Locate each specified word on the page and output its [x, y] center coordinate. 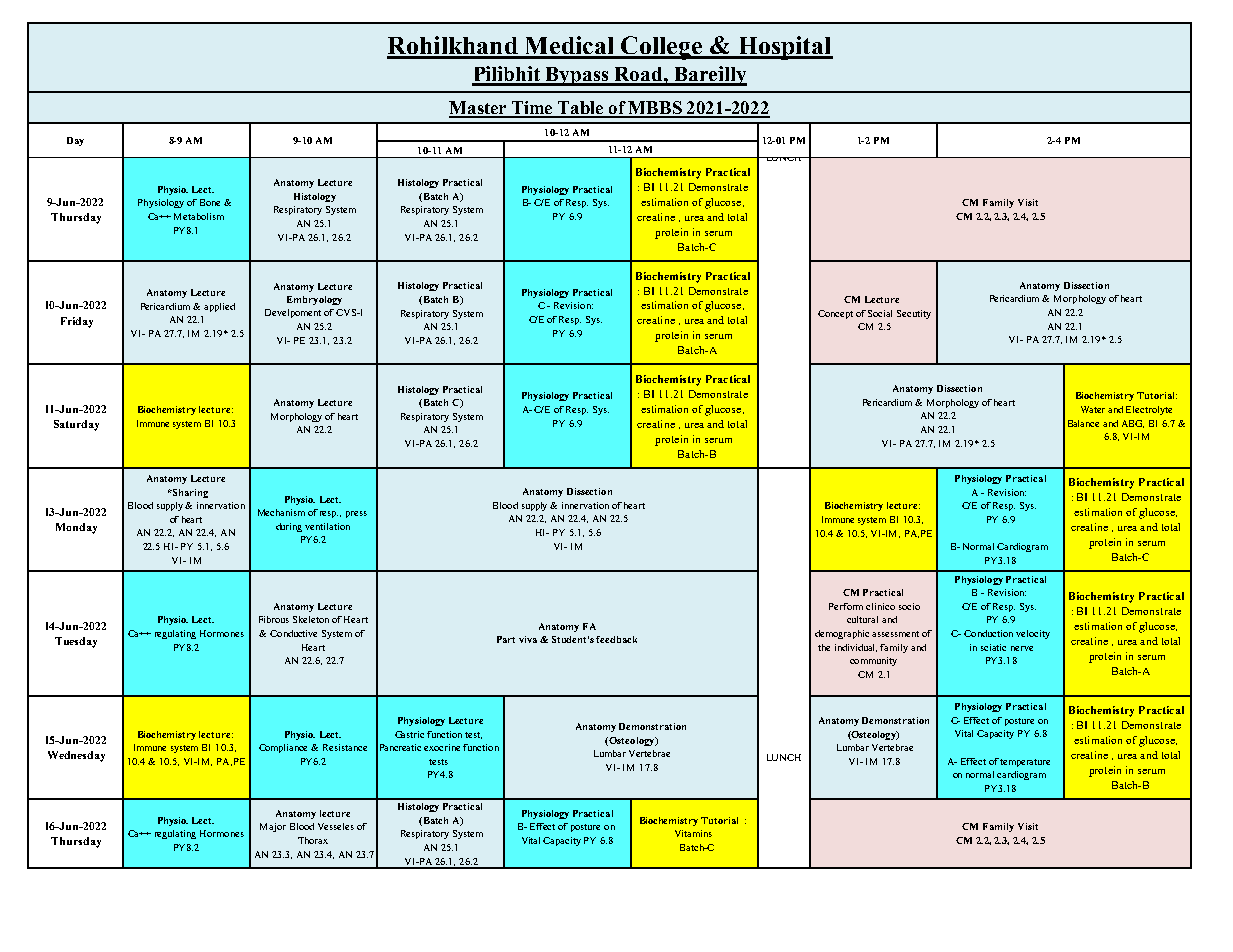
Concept [835, 314]
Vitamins [693, 833]
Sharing [189, 493]
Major [273, 827]
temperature [1025, 763]
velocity [1033, 634]
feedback [616, 639]
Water [1093, 409]
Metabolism [199, 216]
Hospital [784, 48]
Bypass [577, 76]
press [356, 514]
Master [479, 109]
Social [880, 313]
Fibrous [274, 619]
